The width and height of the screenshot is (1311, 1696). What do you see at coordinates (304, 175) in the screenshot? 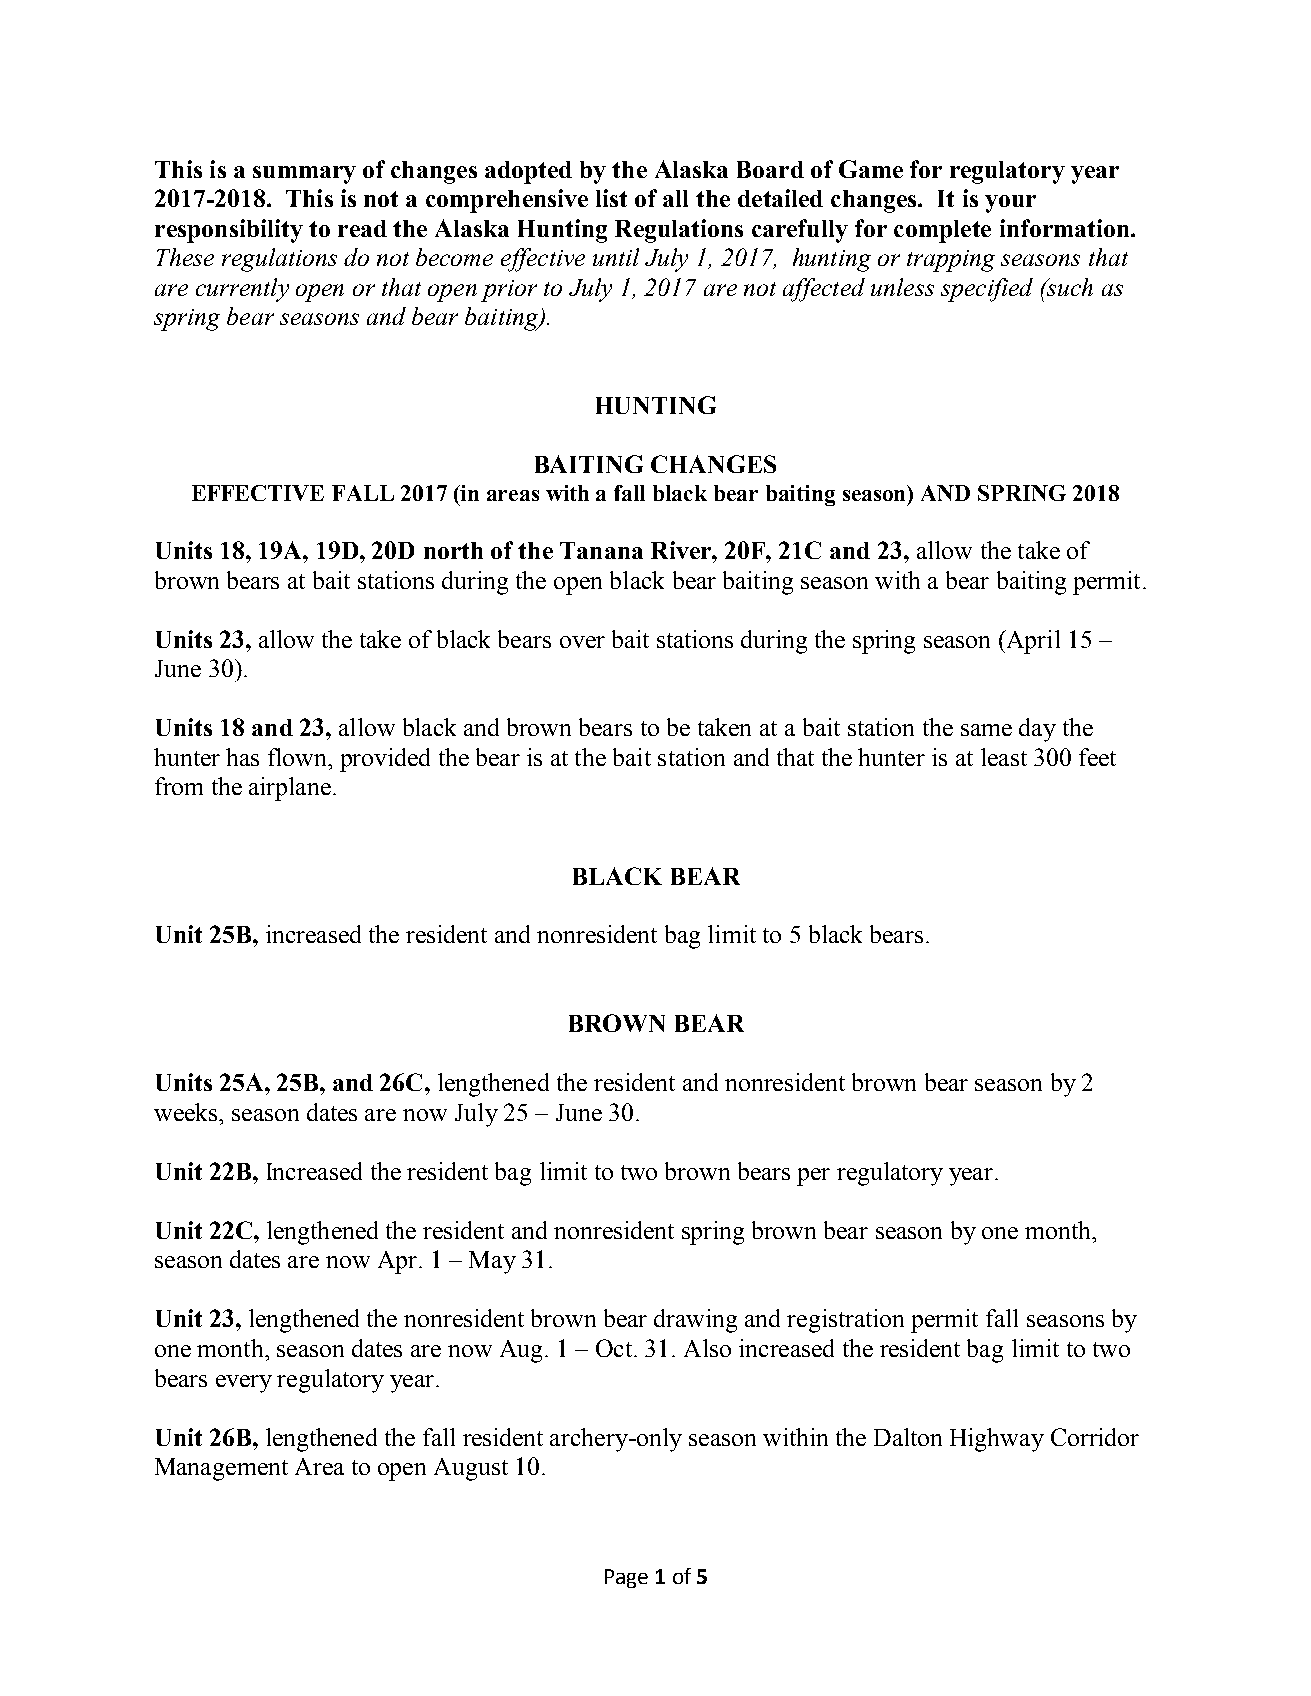
I see `summary` at bounding box center [304, 175].
